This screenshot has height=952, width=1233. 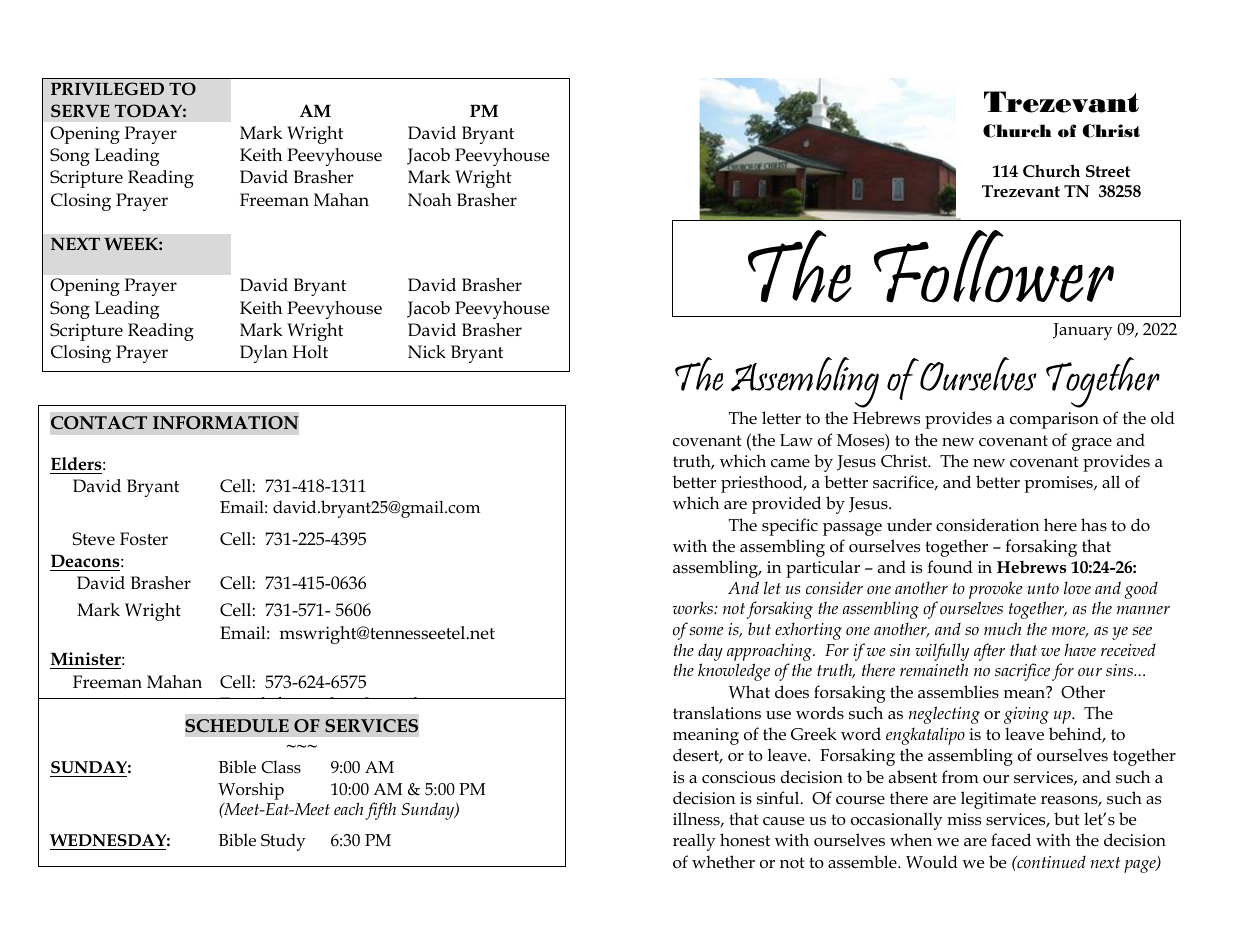 I want to click on promises, so click(x=1060, y=484).
